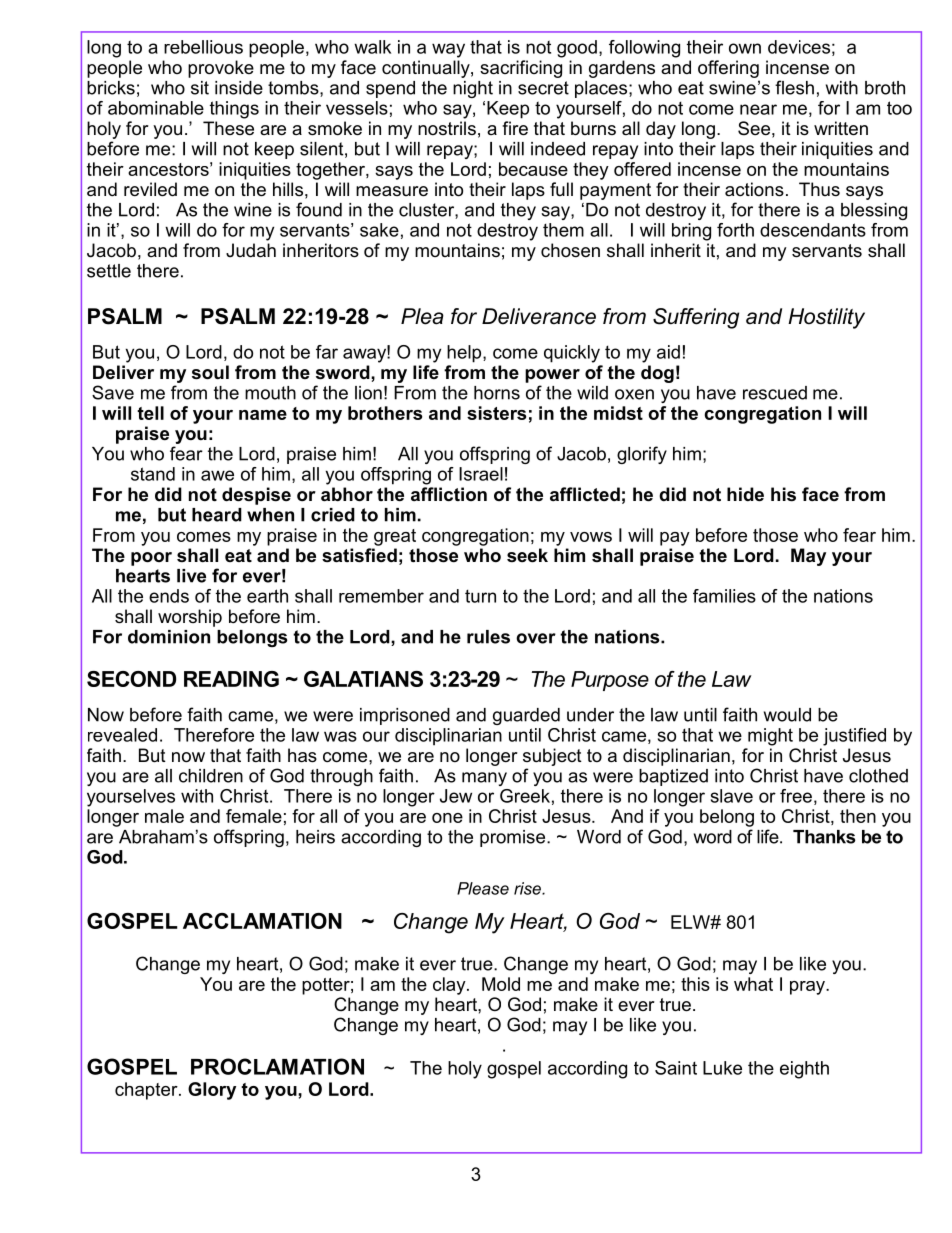 This image has height=1233, width=952. What do you see at coordinates (501, 984) in the image?
I see `Mold` at bounding box center [501, 984].
